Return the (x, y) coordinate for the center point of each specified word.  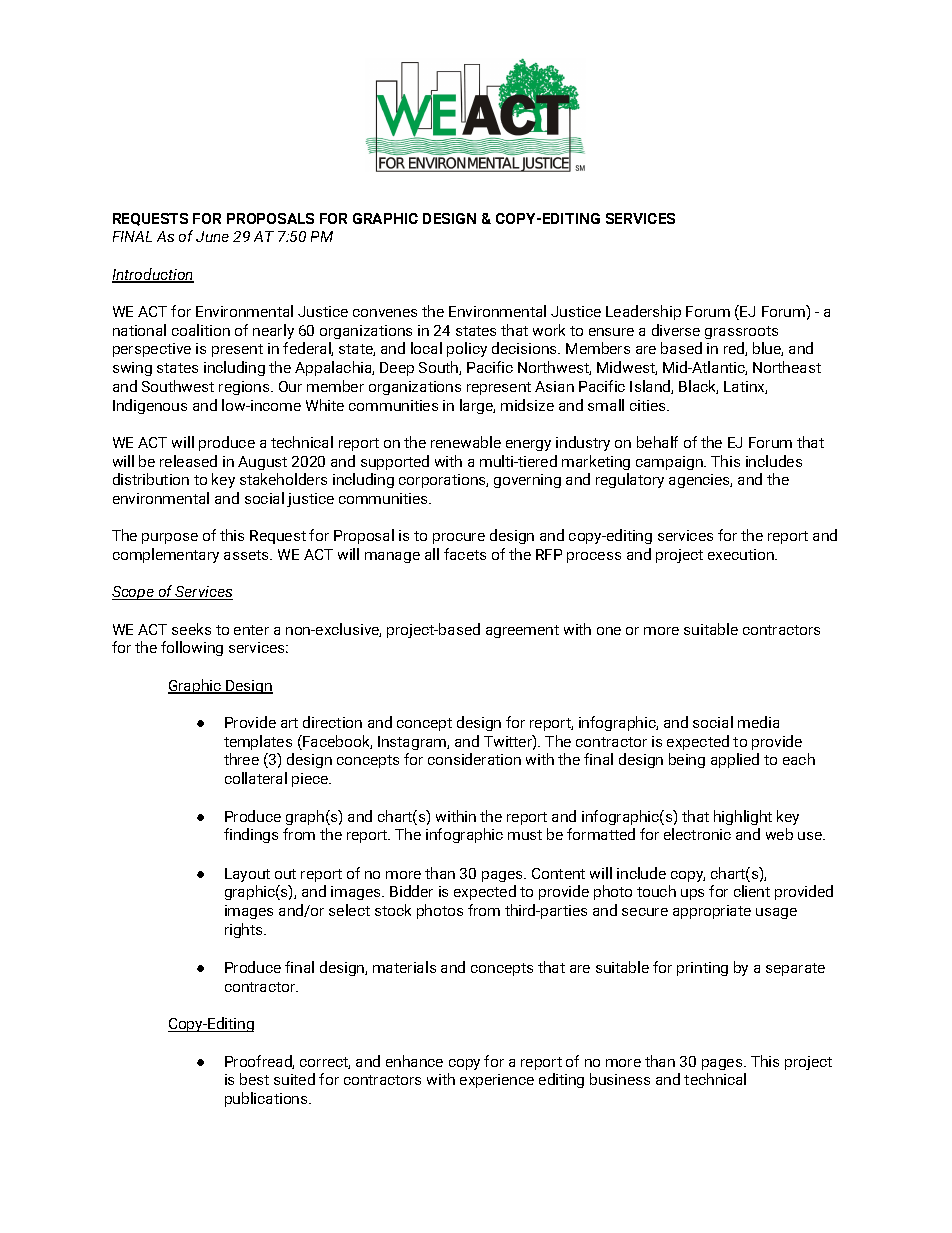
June (212, 236)
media (758, 722)
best (254, 1079)
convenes (385, 313)
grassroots (741, 332)
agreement (522, 631)
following (192, 648)
